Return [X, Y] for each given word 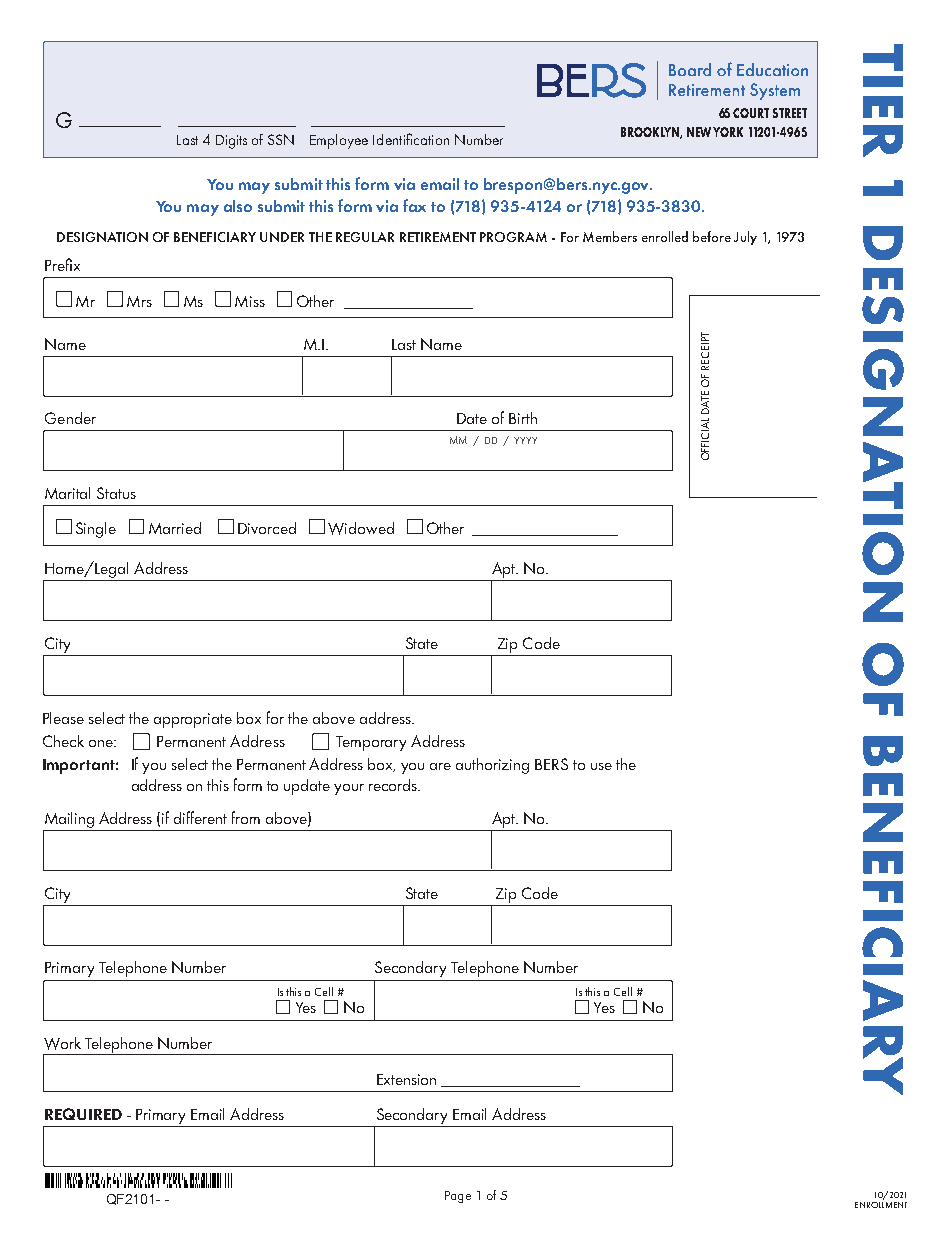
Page [458, 1197]
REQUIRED [83, 1114]
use [601, 766]
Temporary [371, 743]
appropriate [193, 720]
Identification [411, 139]
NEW [699, 132]
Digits [231, 142]
